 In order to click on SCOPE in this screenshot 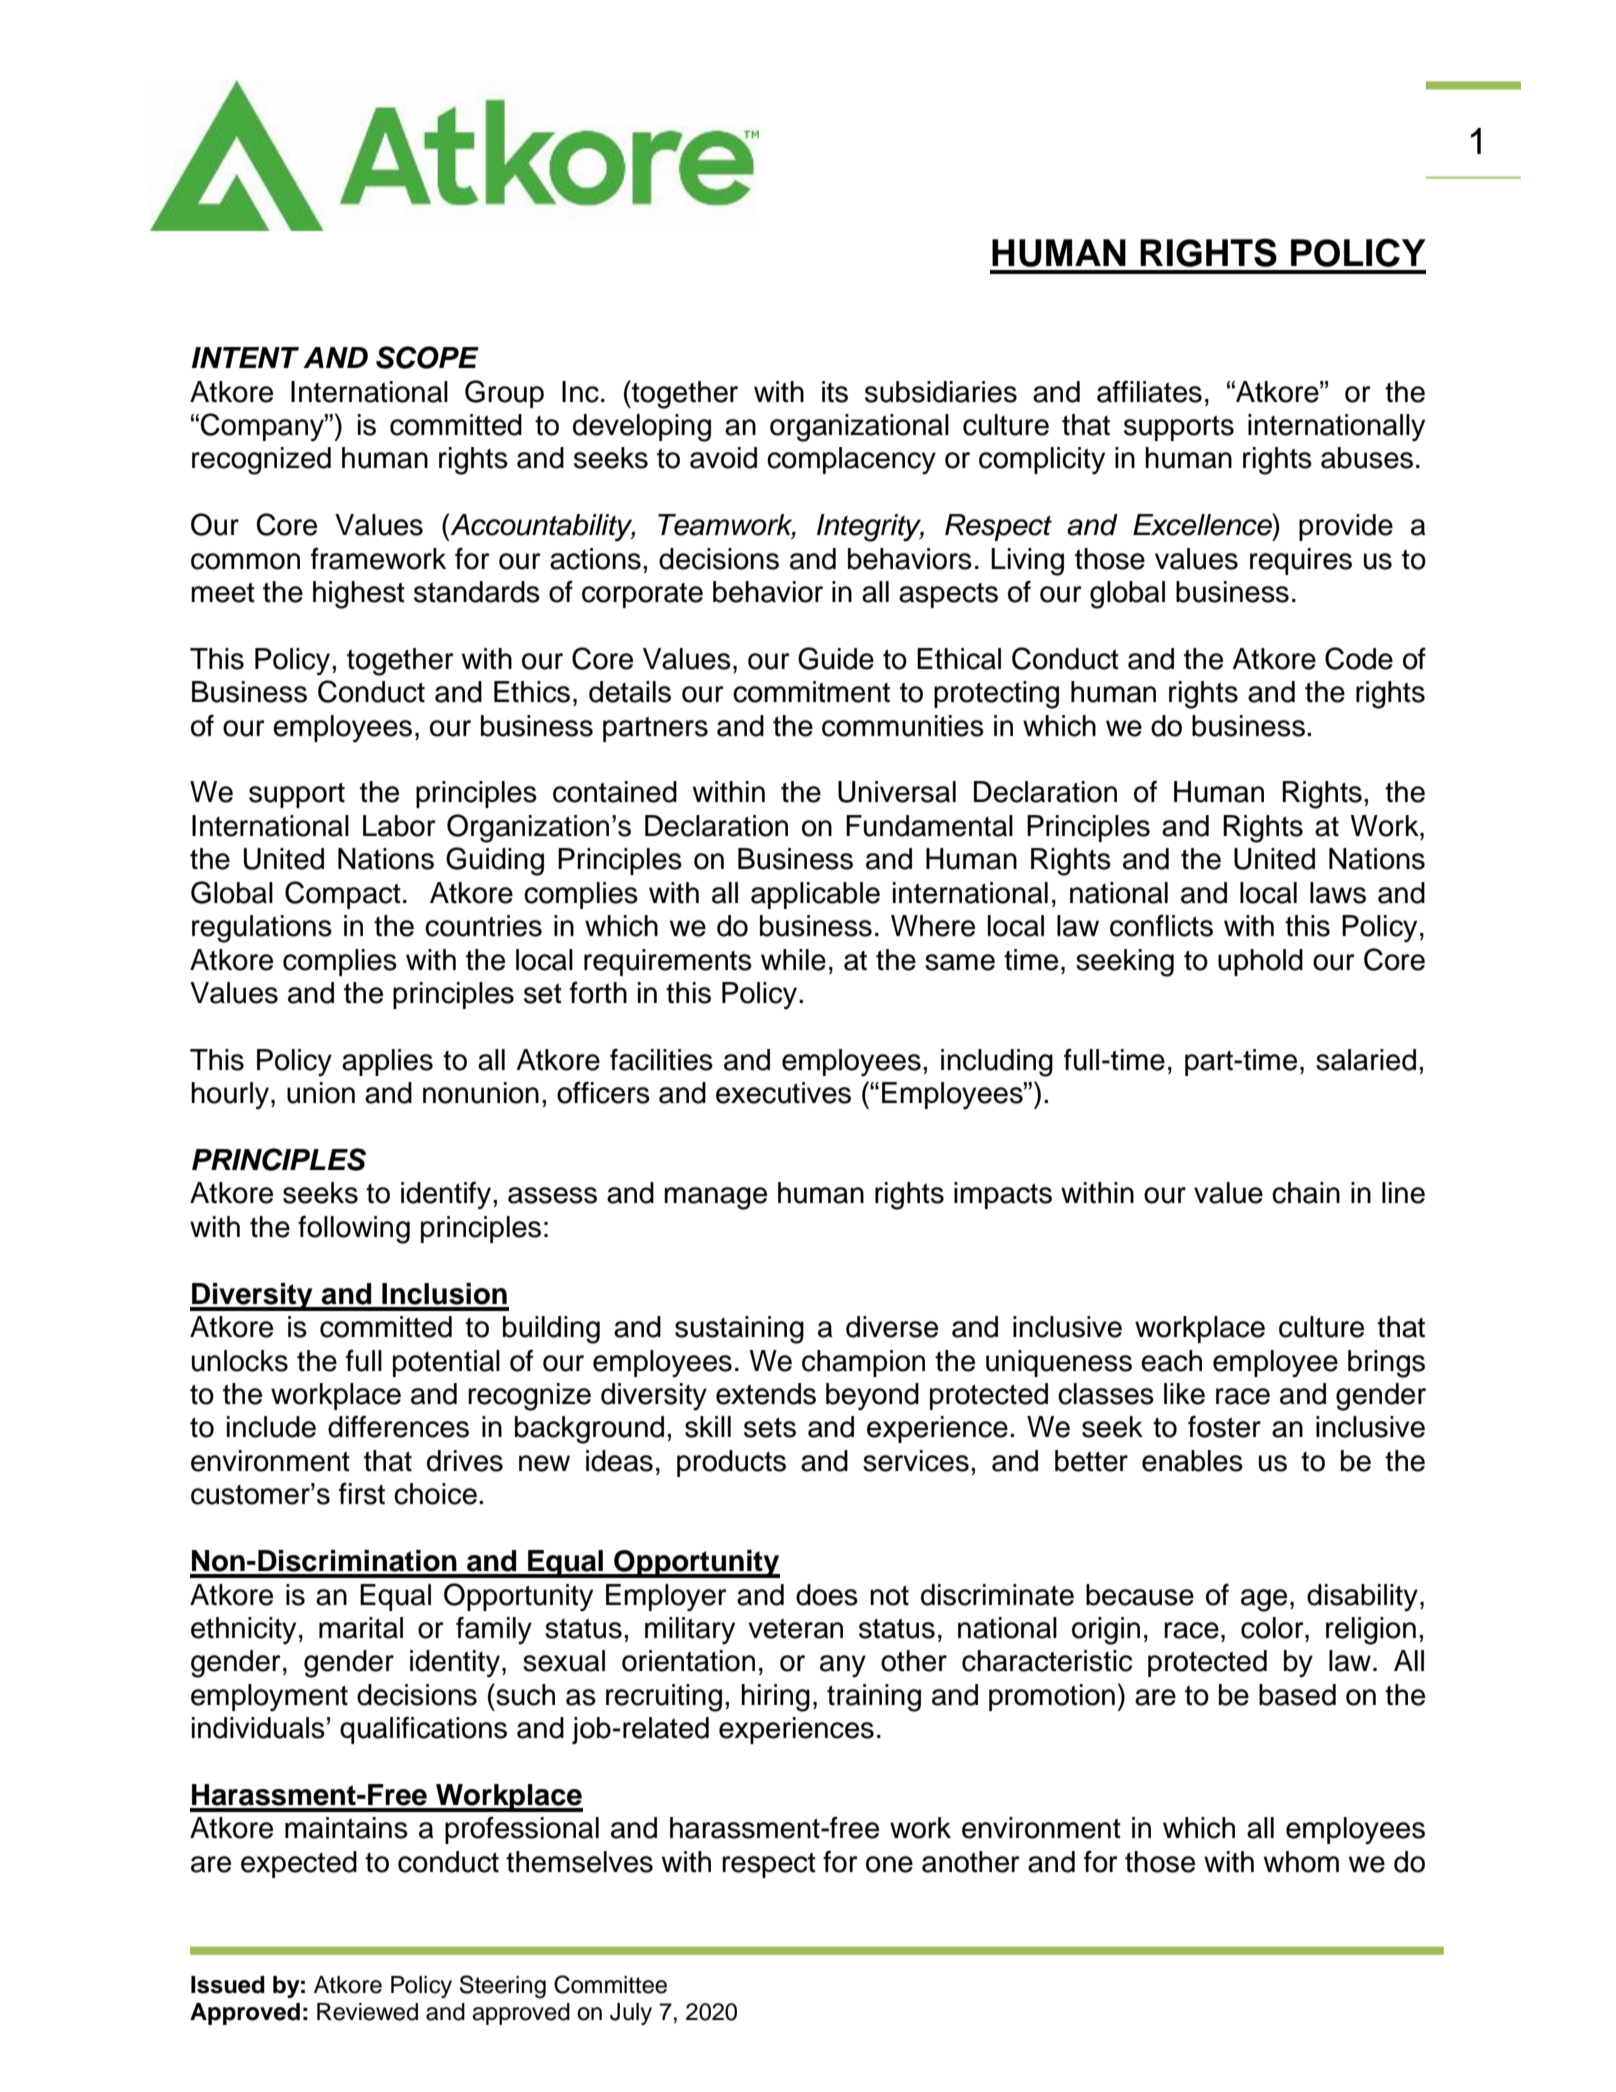, I will do `click(427, 357)`.
